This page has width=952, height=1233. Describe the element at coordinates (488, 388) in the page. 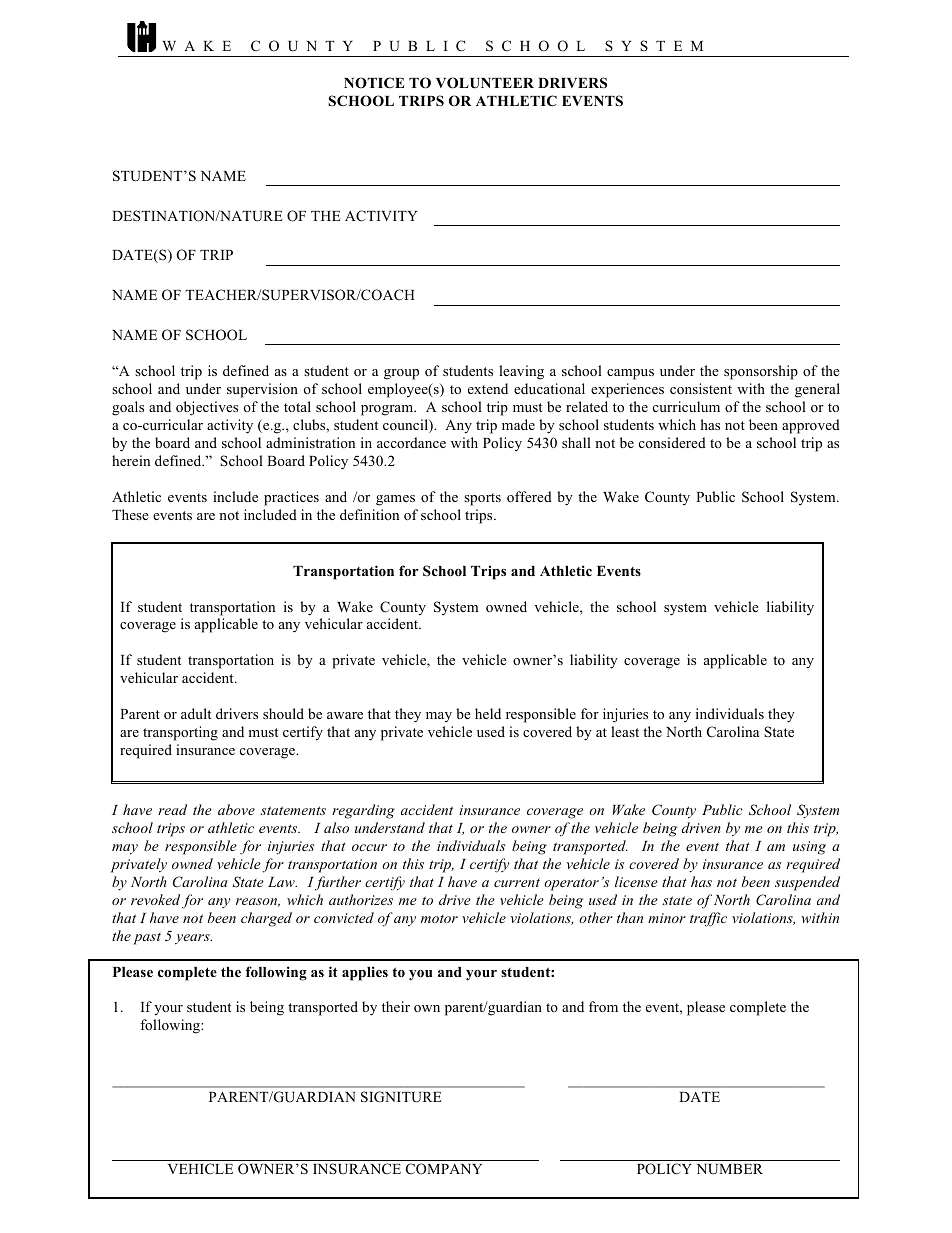

I see `extend` at that location.
